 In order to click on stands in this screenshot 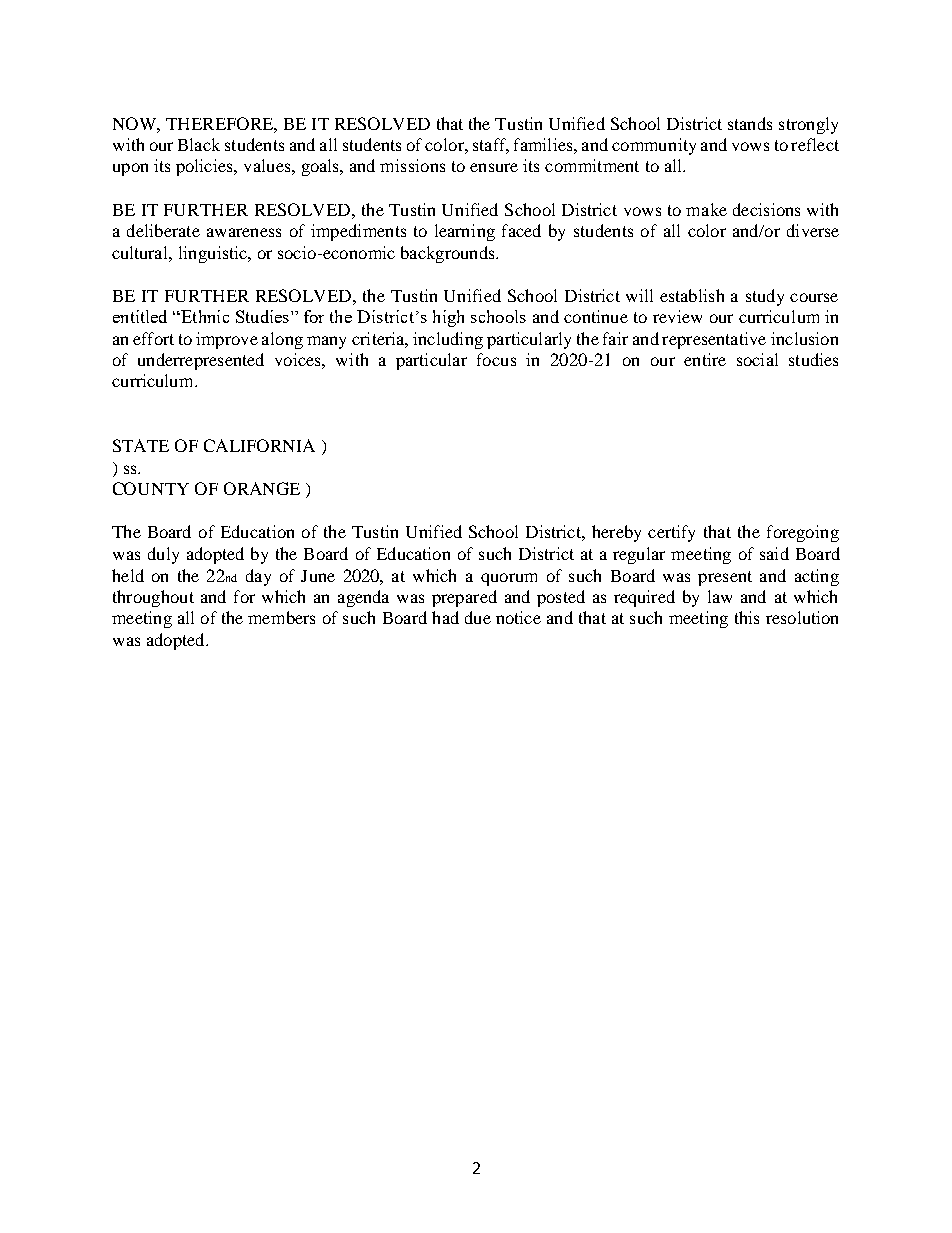, I will do `click(750, 123)`.
